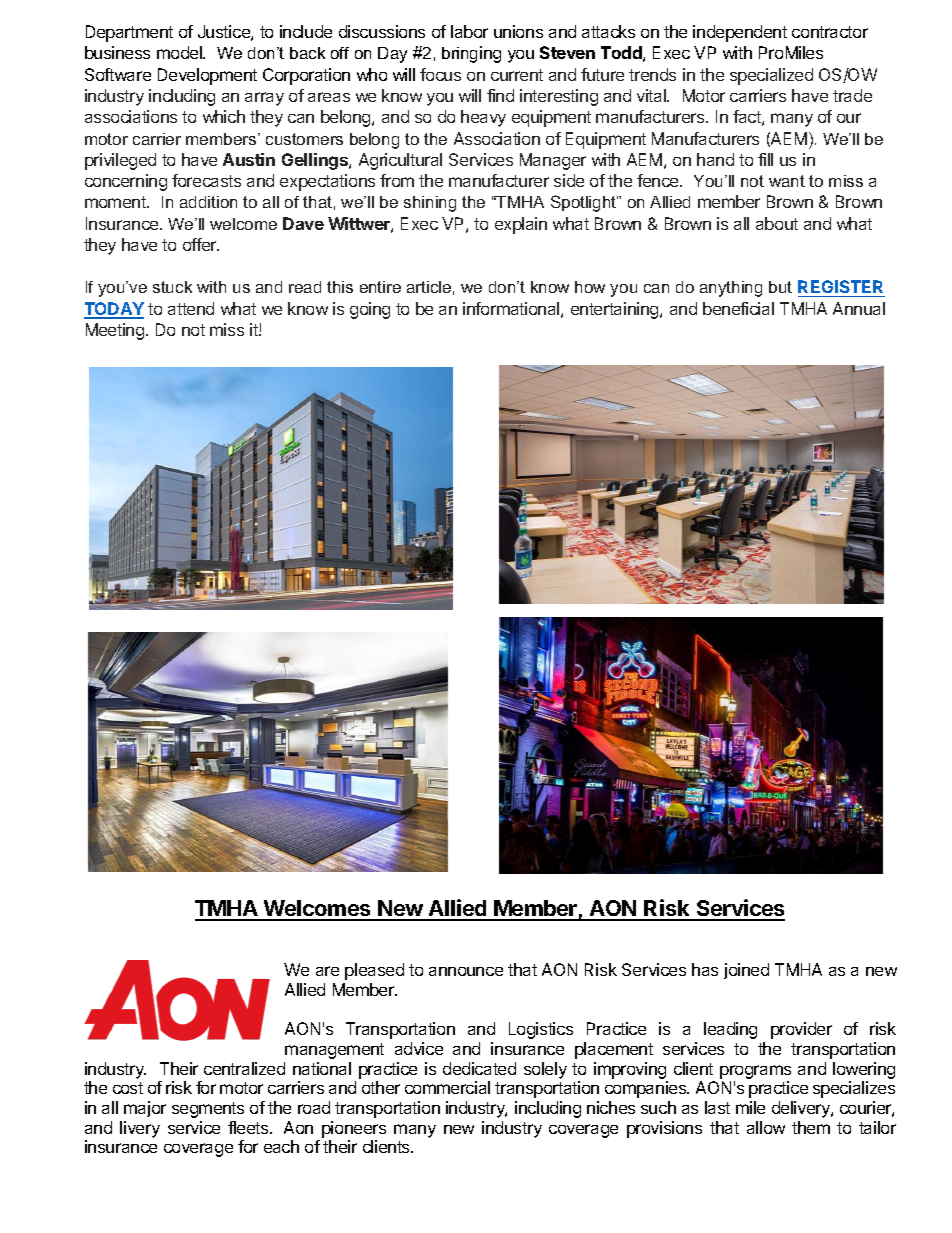 The height and width of the page is (1233, 952). I want to click on attend, so click(191, 308).
